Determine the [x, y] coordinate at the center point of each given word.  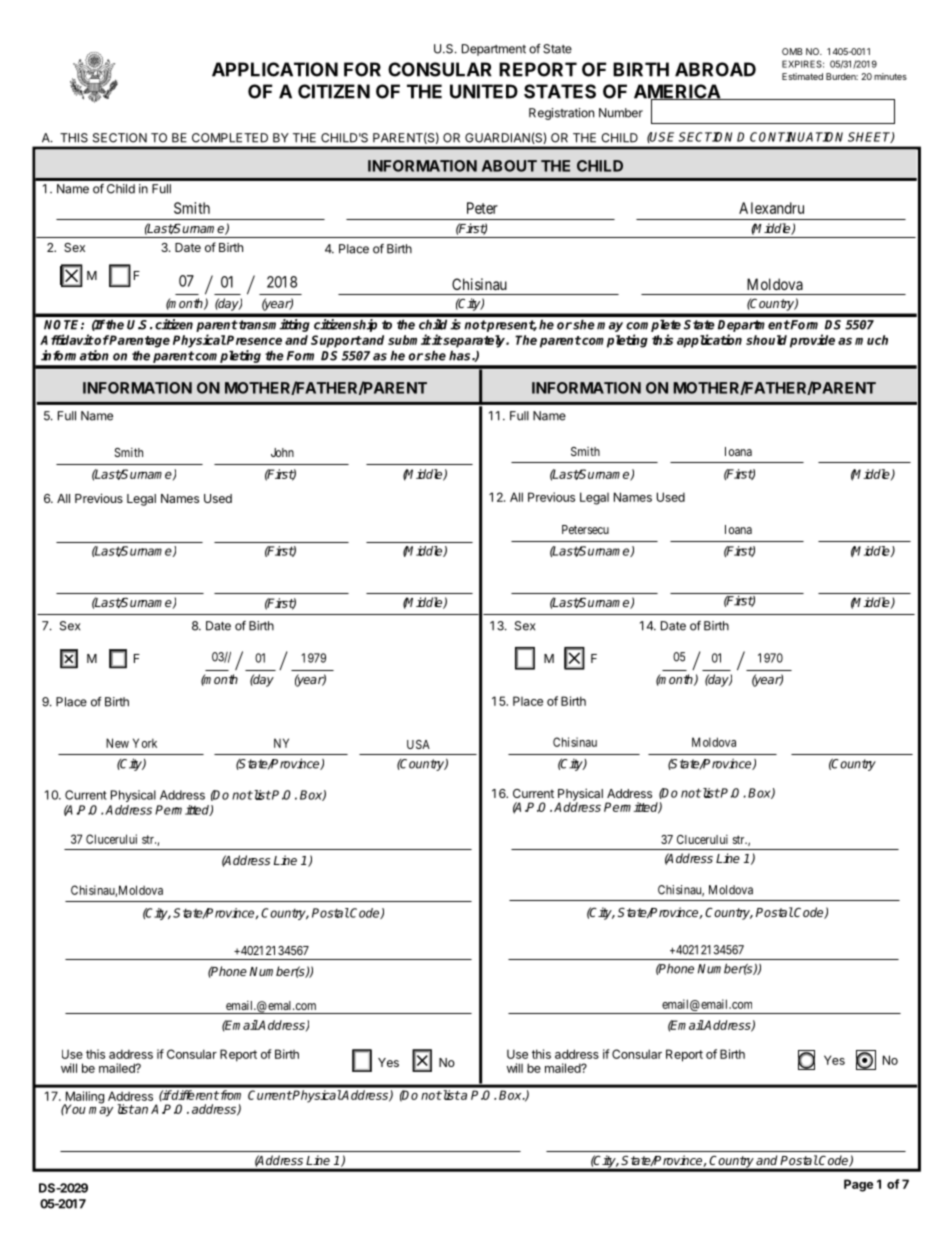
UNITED [484, 91]
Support [336, 341]
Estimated [802, 76]
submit [410, 339]
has [461, 355]
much [871, 340]
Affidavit [67, 339]
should [766, 340]
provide [812, 341]
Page [858, 1185]
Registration [561, 114]
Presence [253, 340]
